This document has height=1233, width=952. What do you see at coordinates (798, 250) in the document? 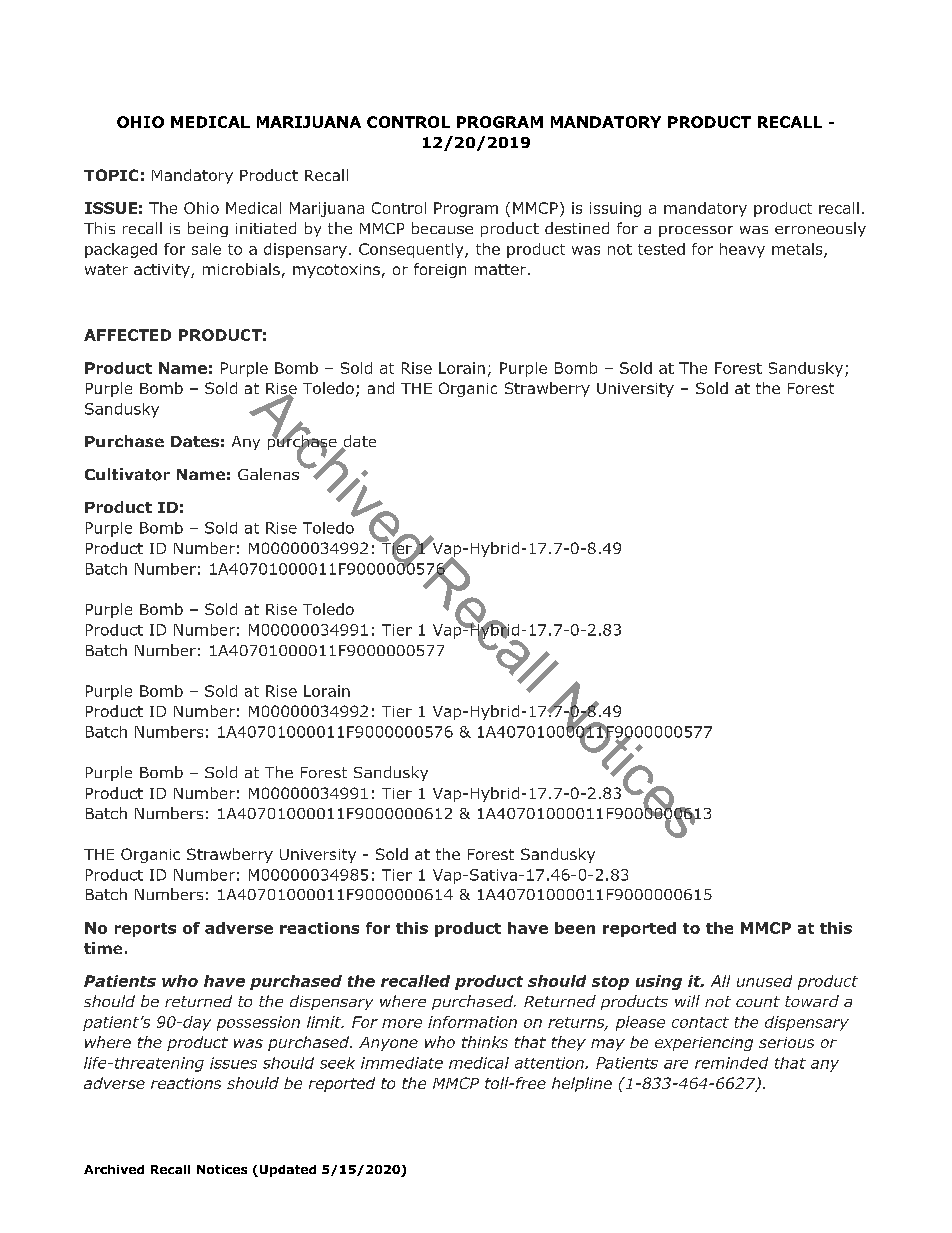
I see `metals` at bounding box center [798, 250].
